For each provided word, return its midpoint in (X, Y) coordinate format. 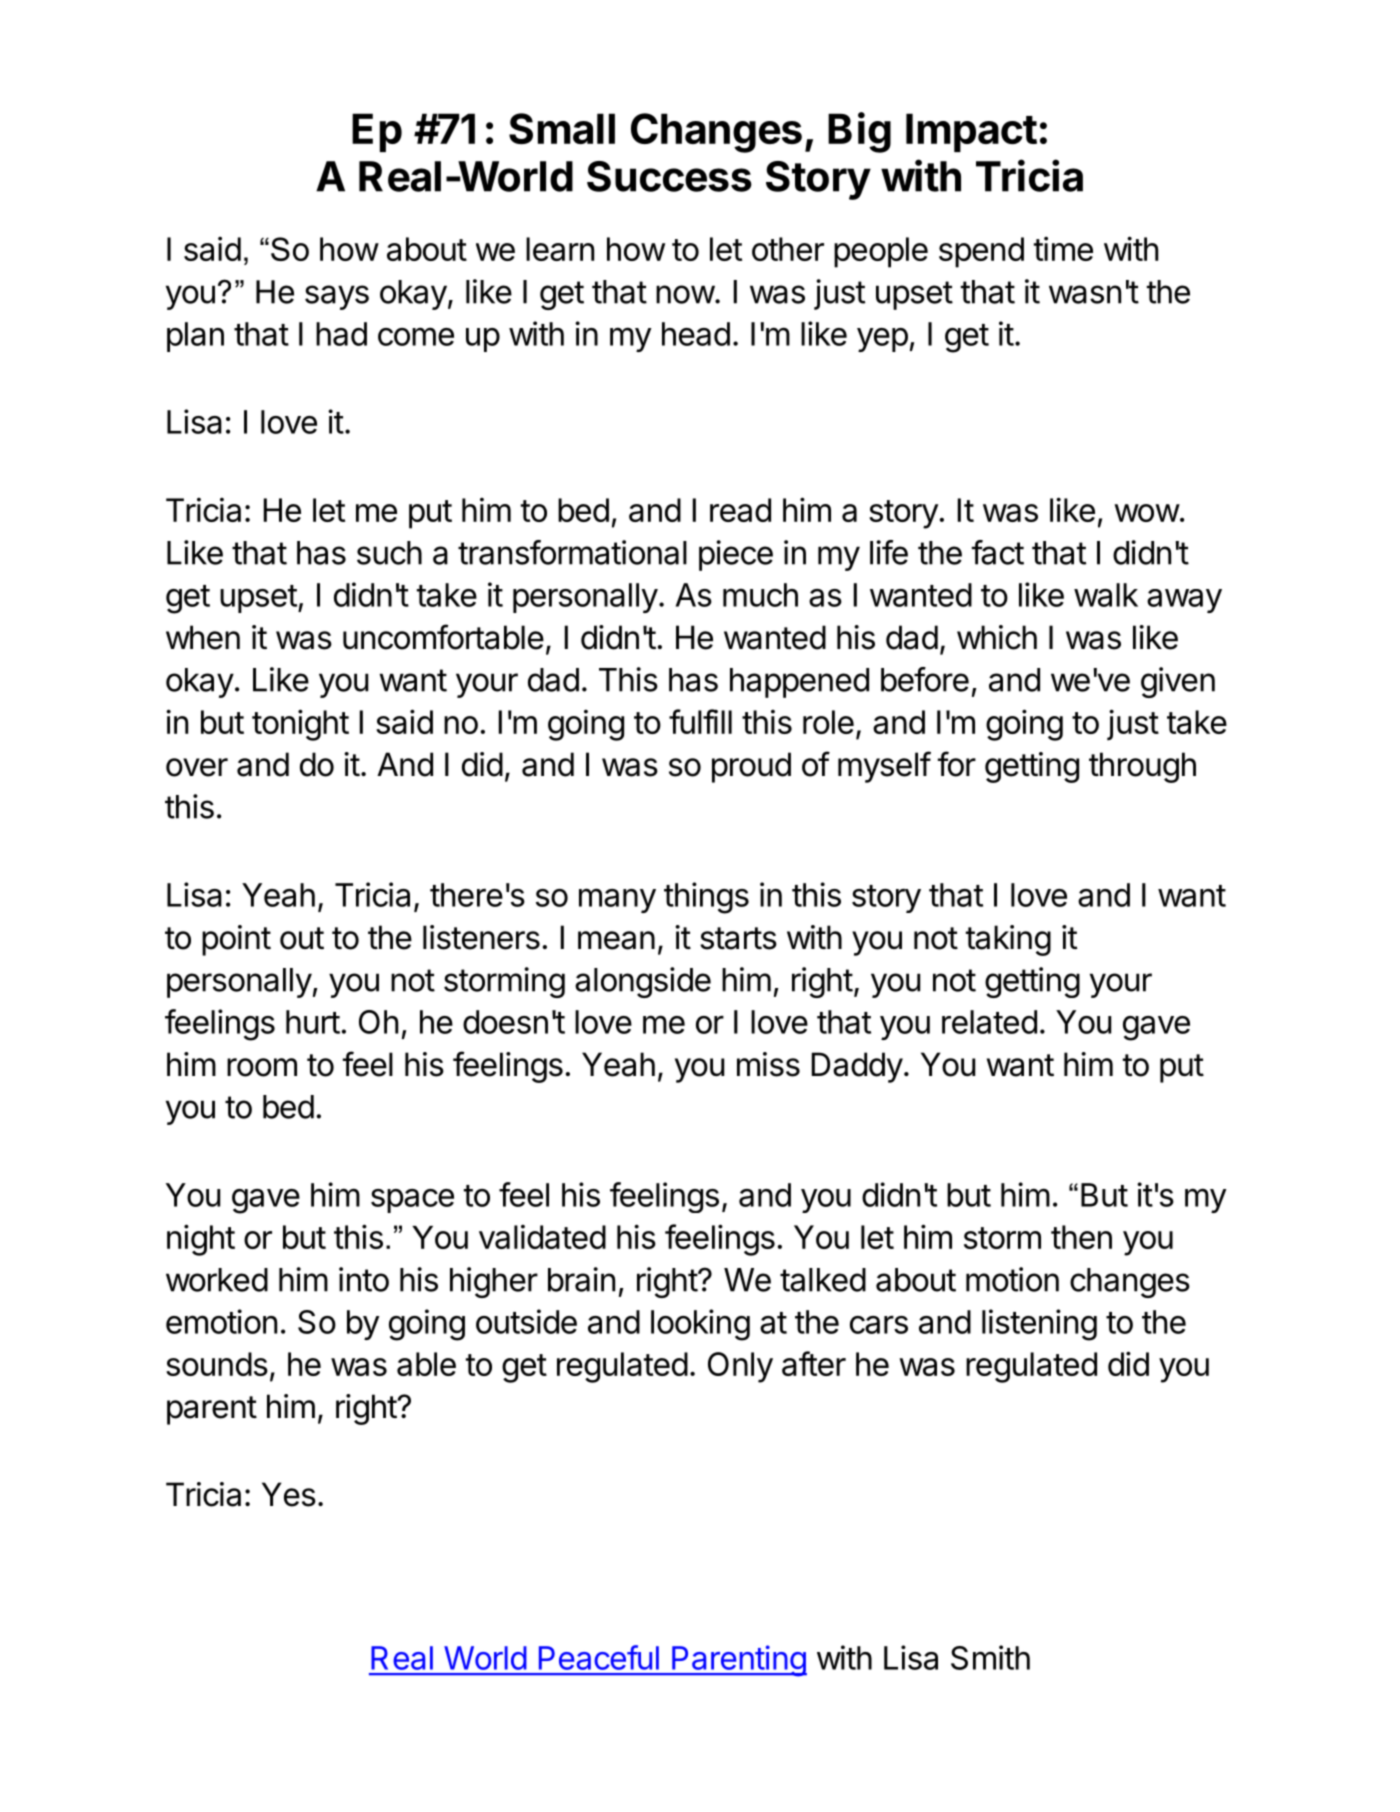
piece (736, 555)
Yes (289, 1494)
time (1063, 248)
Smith (990, 1657)
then (1081, 1237)
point (236, 940)
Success (669, 176)
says (337, 297)
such (389, 553)
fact (998, 552)
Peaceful (599, 1657)
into (364, 1279)
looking (700, 1325)
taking (1008, 940)
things (706, 898)
